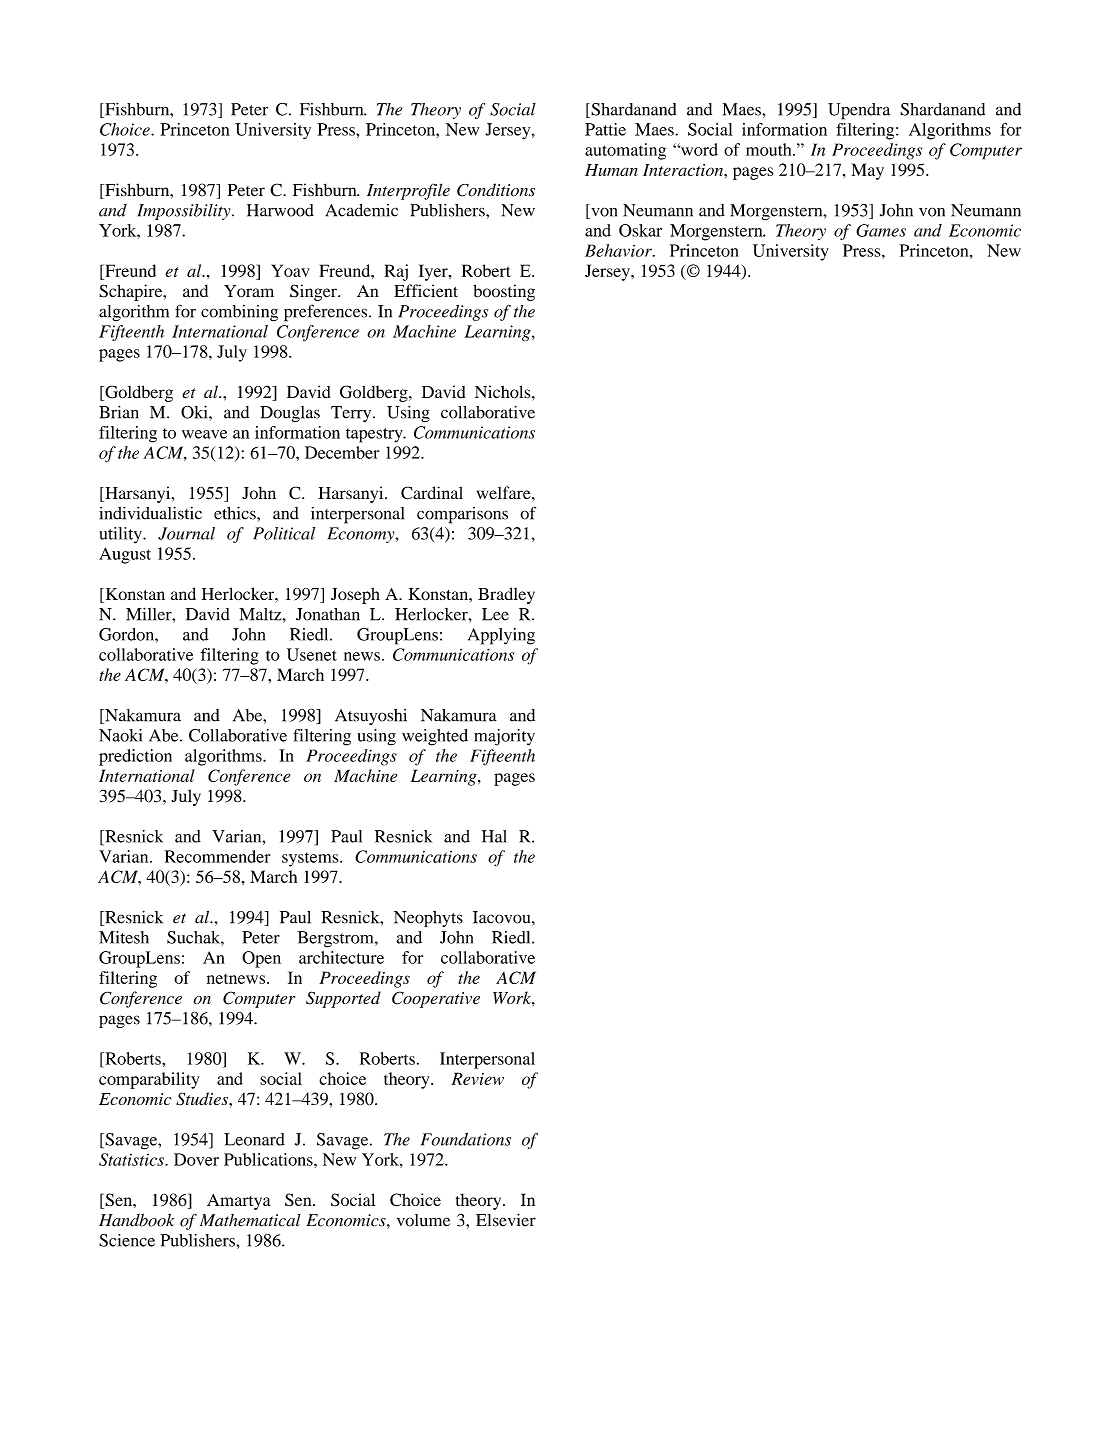 This screenshot has width=1120, height=1449. What do you see at coordinates (504, 737) in the screenshot?
I see `majority` at bounding box center [504, 737].
